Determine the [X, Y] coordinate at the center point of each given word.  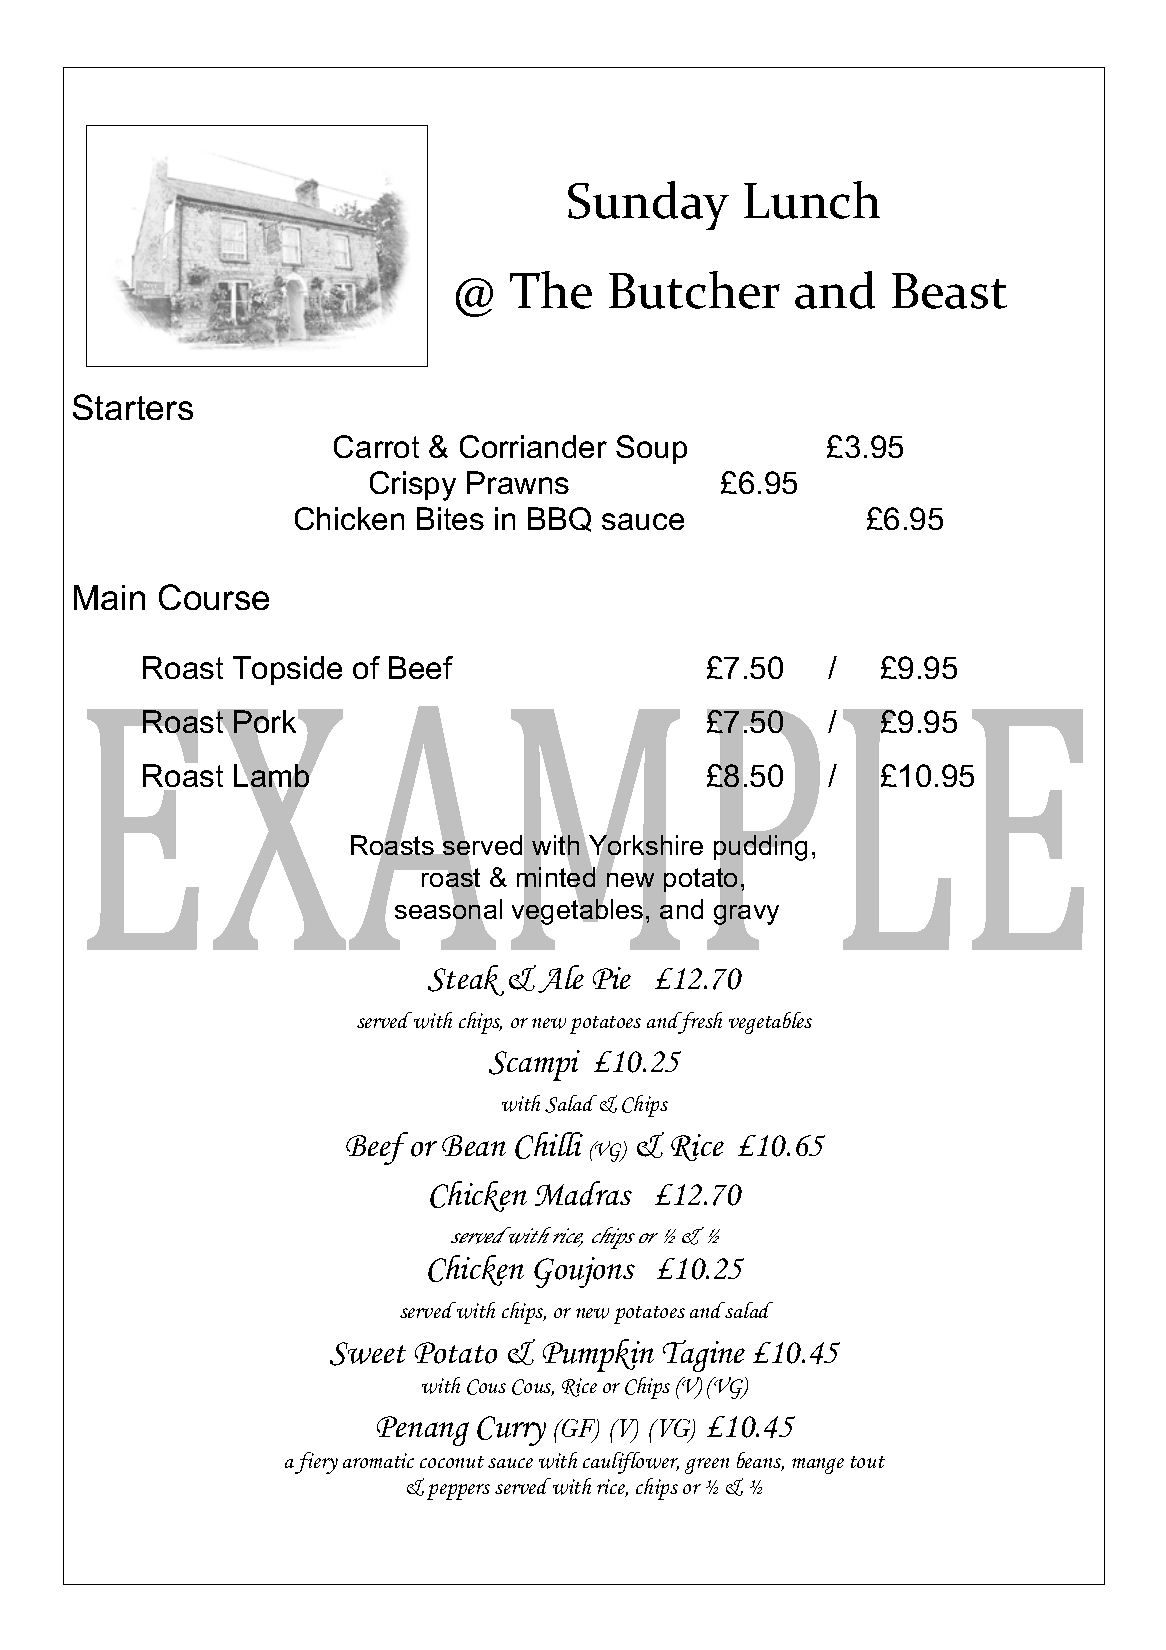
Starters [133, 407]
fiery [316, 1463]
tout [868, 1462]
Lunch [812, 200]
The [551, 290]
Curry [511, 1431]
